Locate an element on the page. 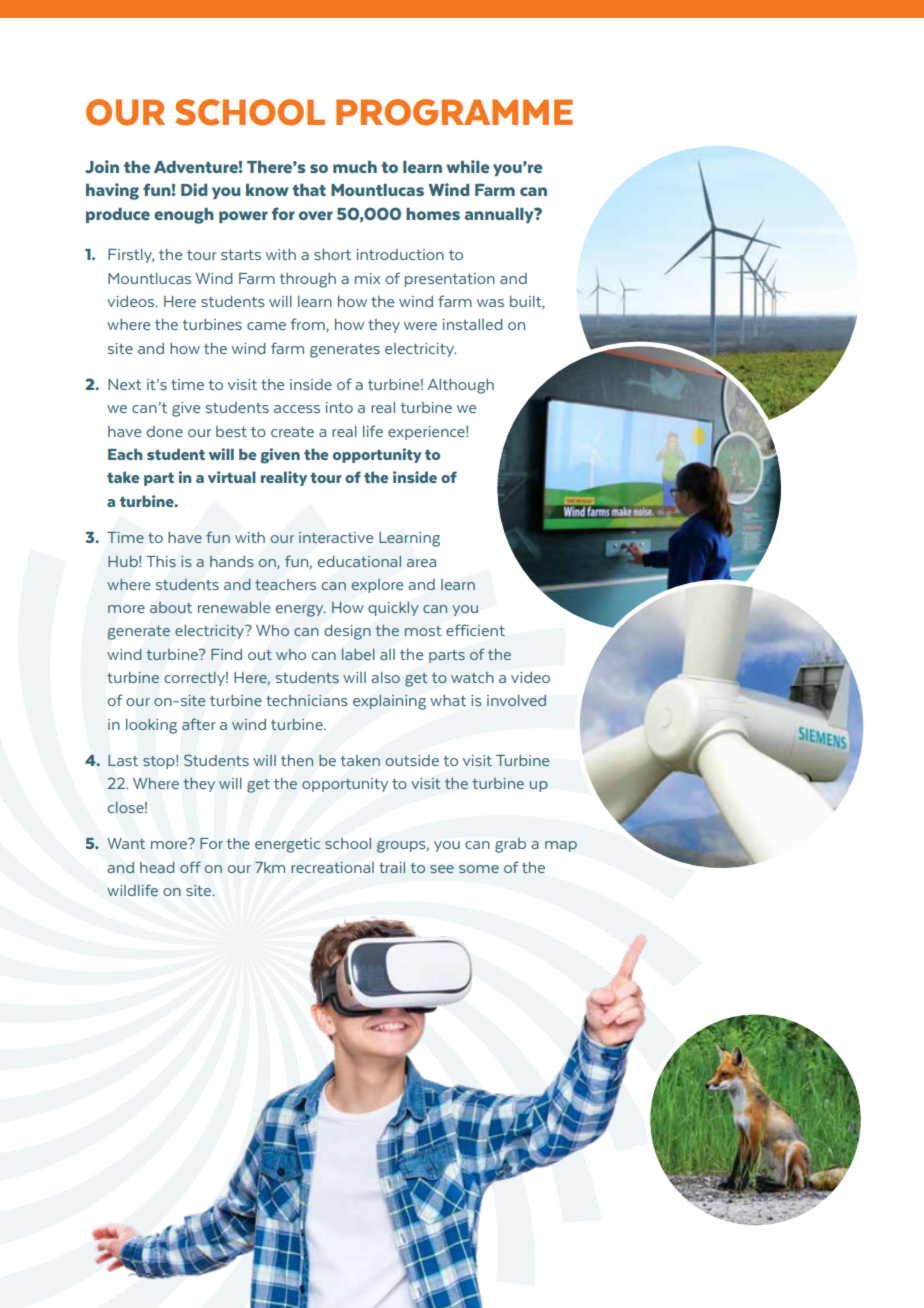 This image has height=1308, width=924. done is located at coordinates (165, 431).
